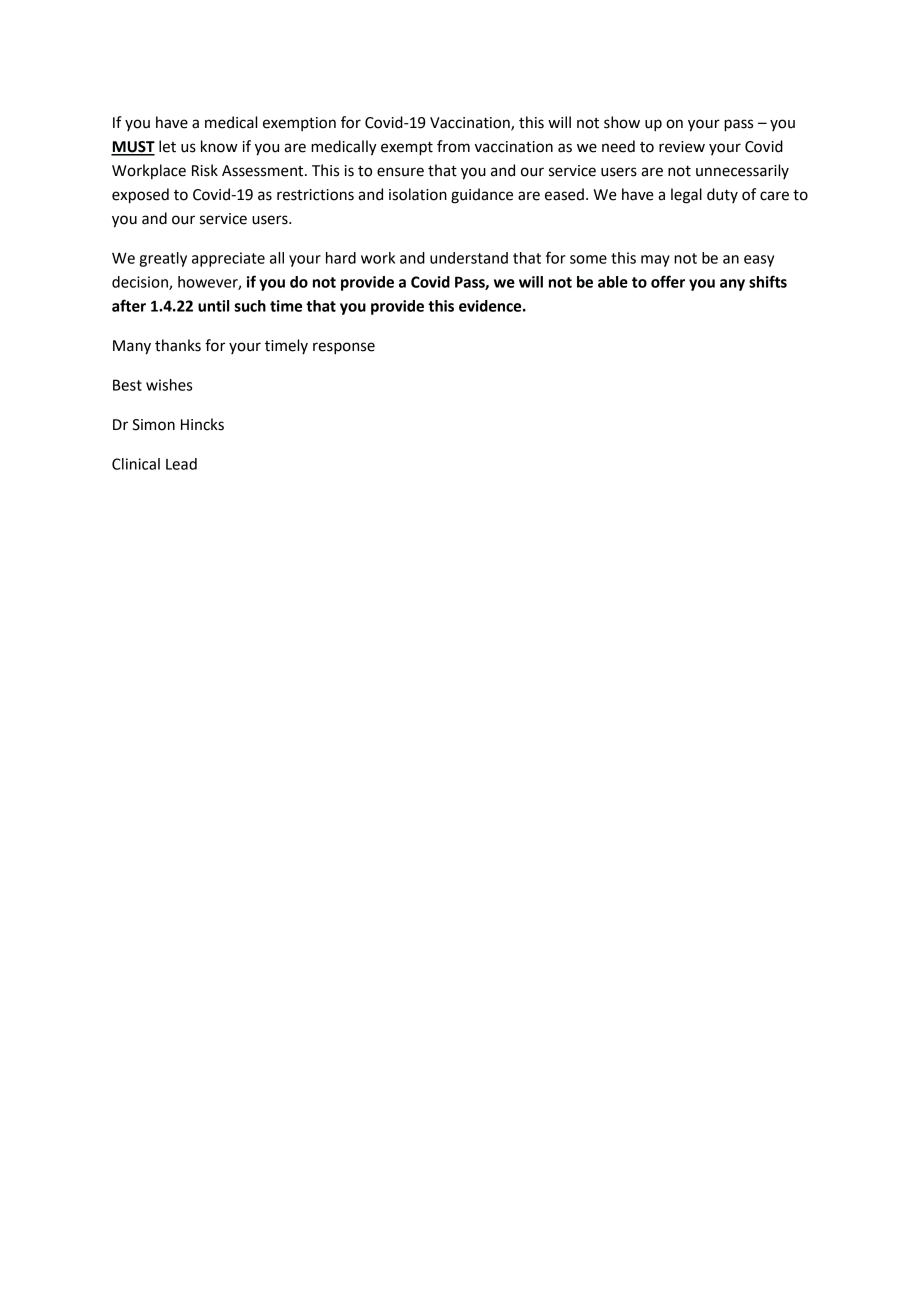 The height and width of the document is (1308, 924). What do you see at coordinates (219, 146) in the document?
I see `know` at bounding box center [219, 146].
